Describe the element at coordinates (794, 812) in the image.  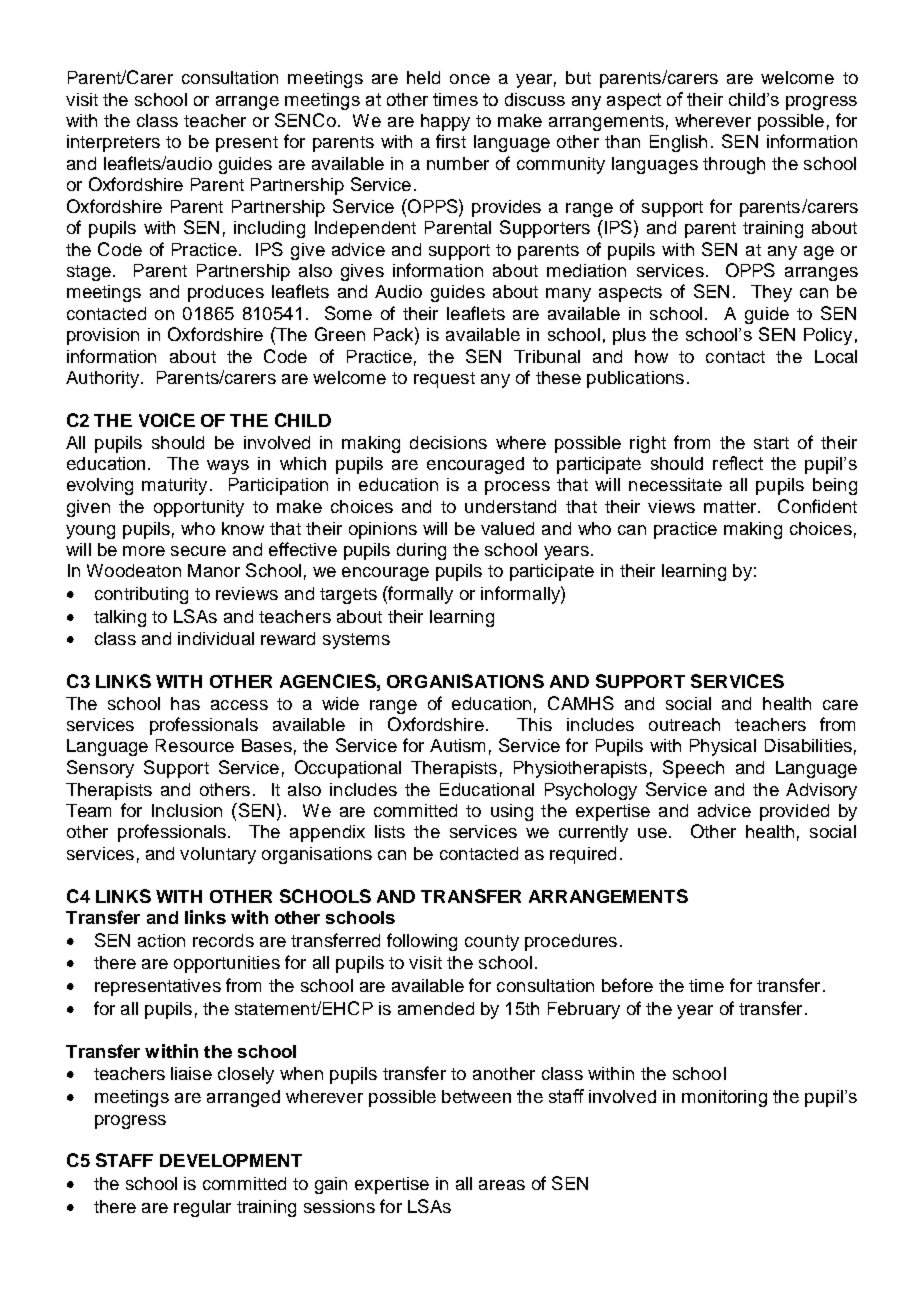
I see `provided` at that location.
